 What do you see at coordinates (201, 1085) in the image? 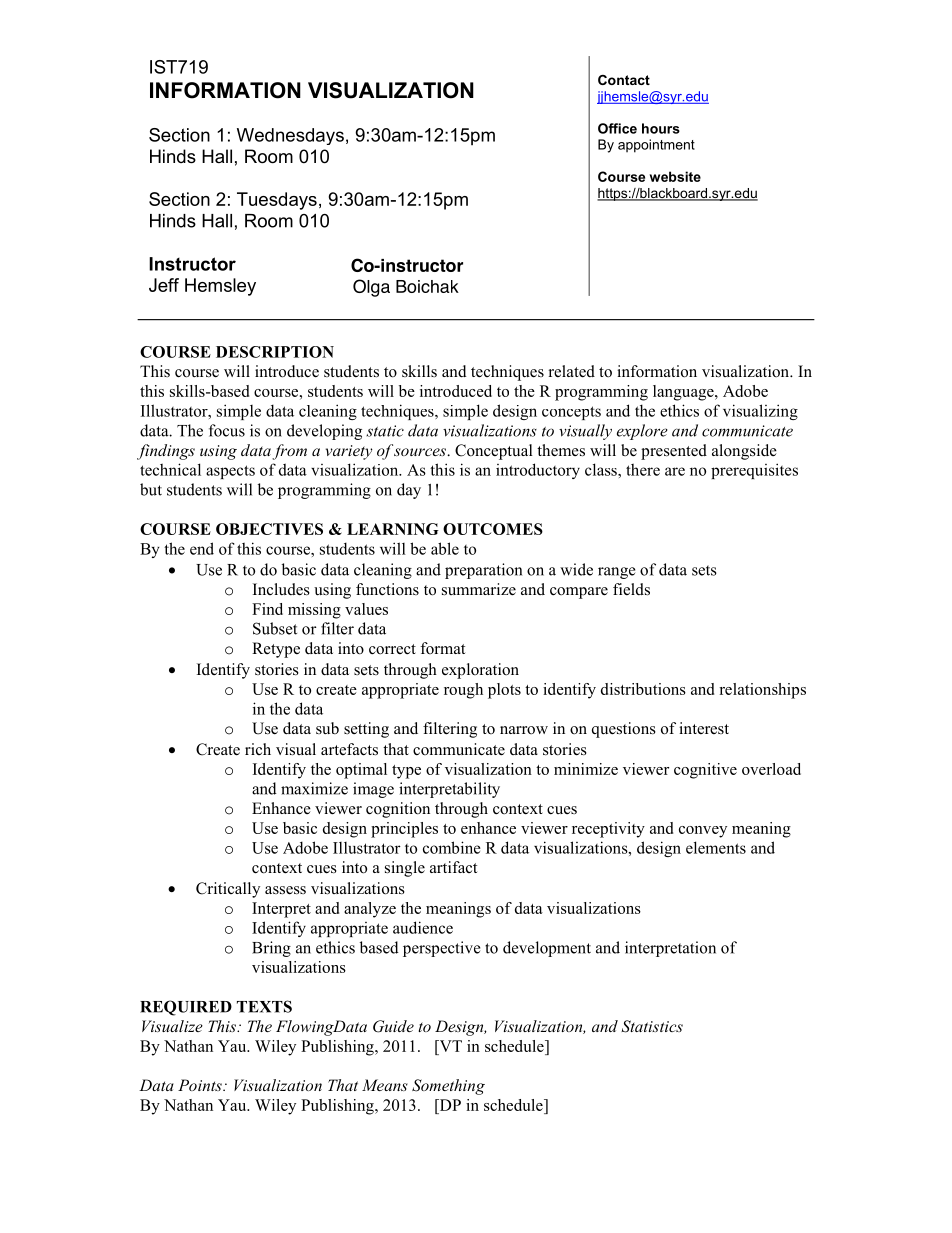
I see `Points` at bounding box center [201, 1085].
